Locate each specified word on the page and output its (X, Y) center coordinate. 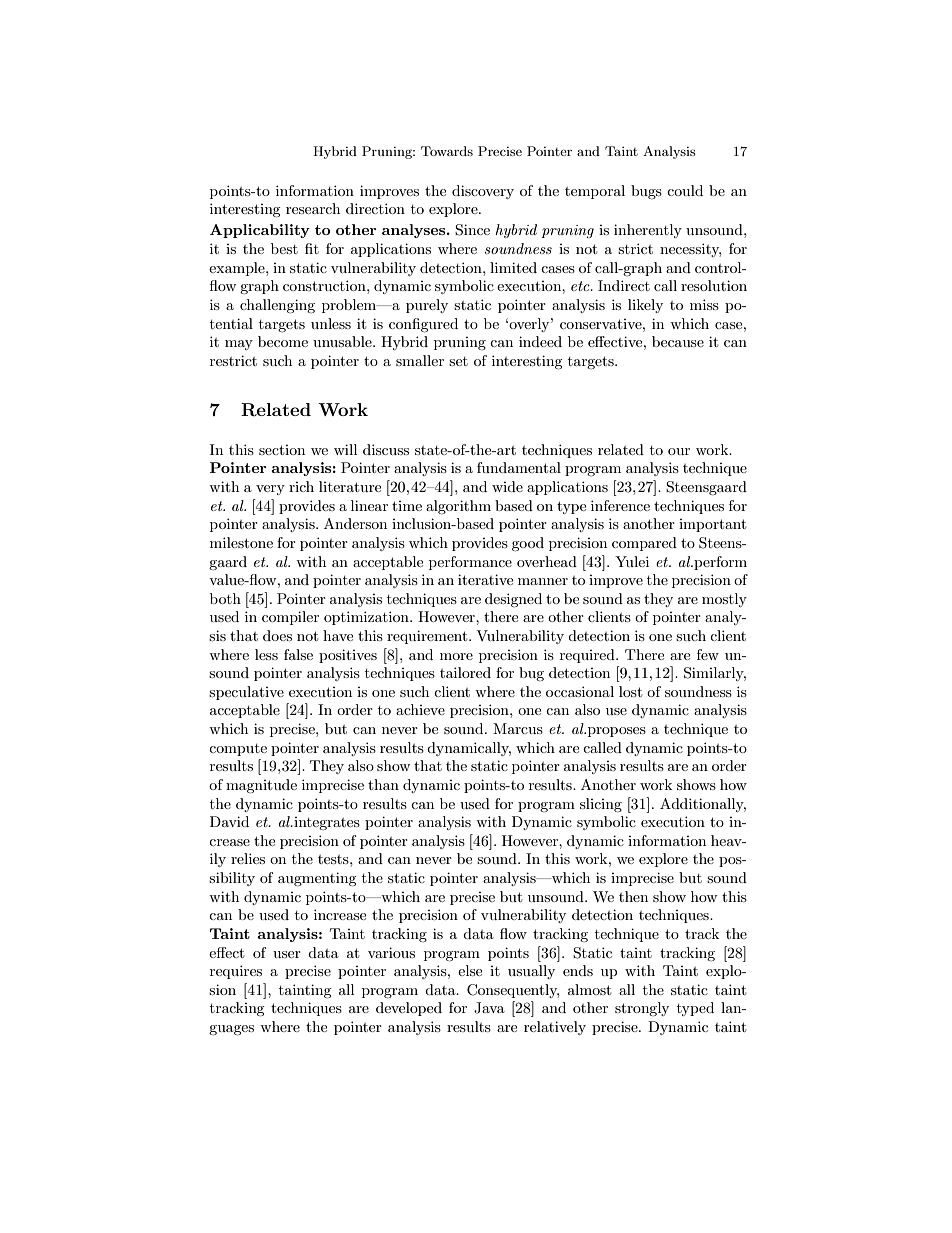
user (287, 954)
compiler (290, 618)
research (313, 208)
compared (644, 544)
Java (489, 1008)
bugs (646, 192)
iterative (485, 579)
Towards (447, 151)
